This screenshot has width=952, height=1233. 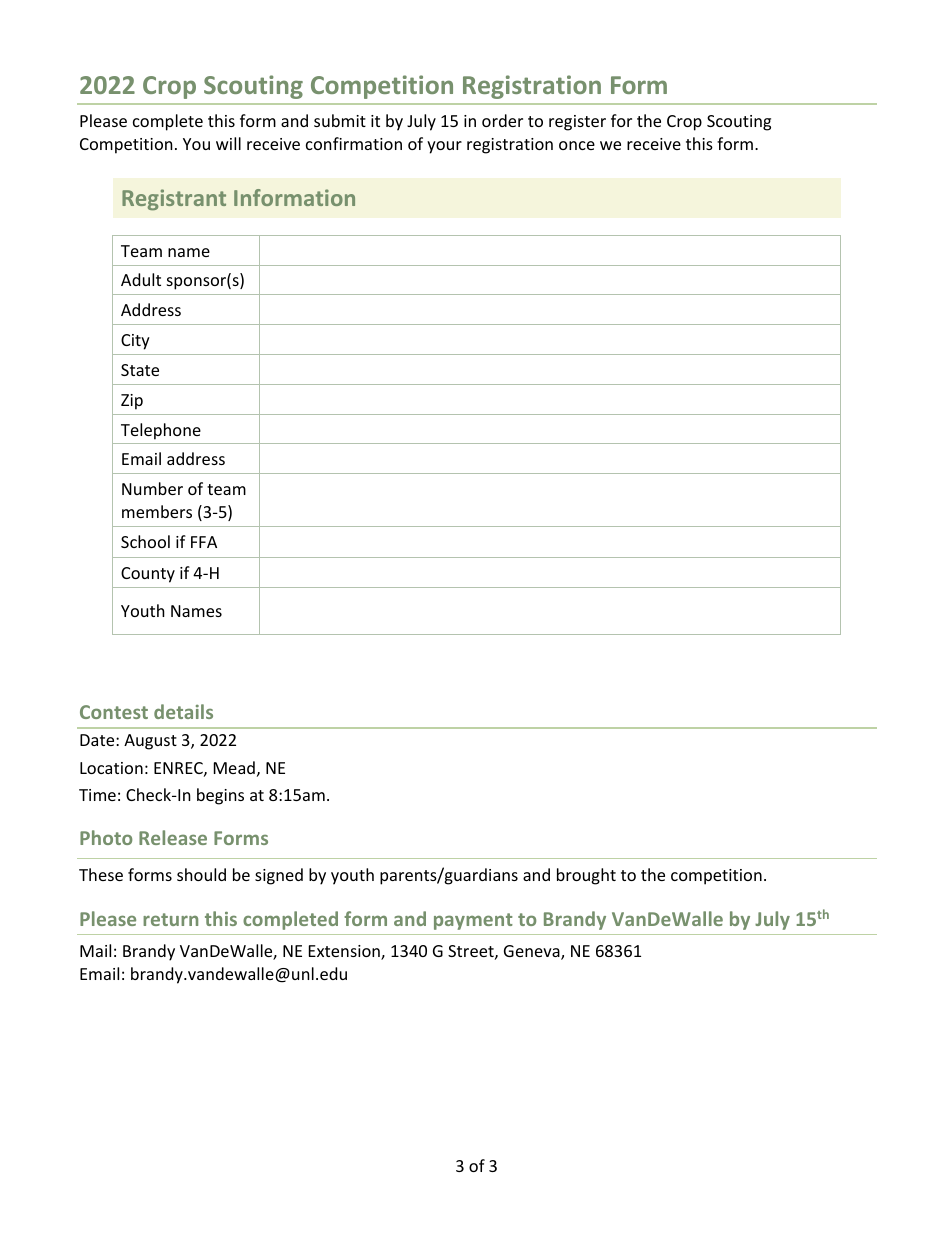 What do you see at coordinates (140, 370) in the screenshot?
I see `State` at bounding box center [140, 370].
